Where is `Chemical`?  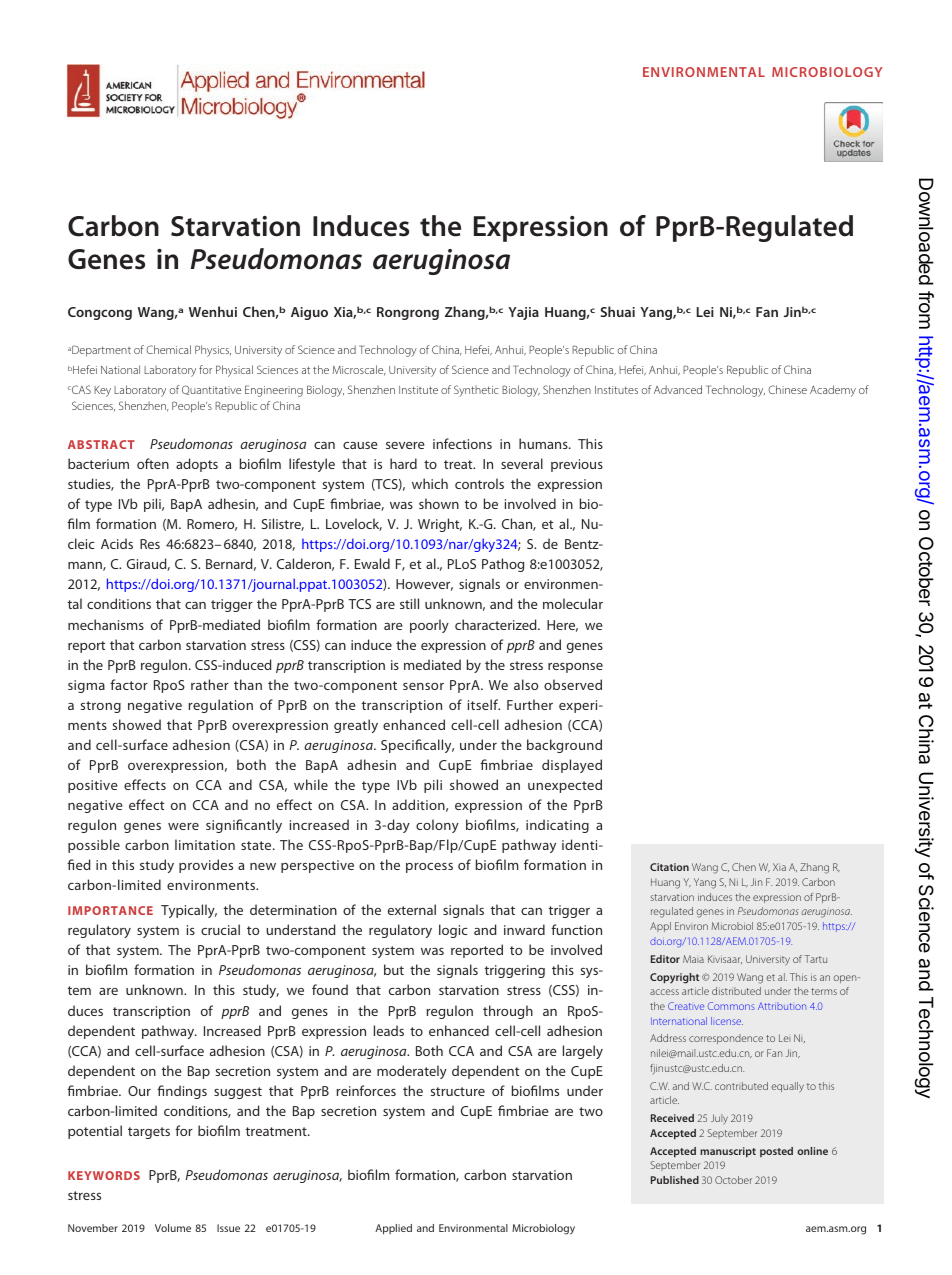
Chemical is located at coordinates (168, 349).
